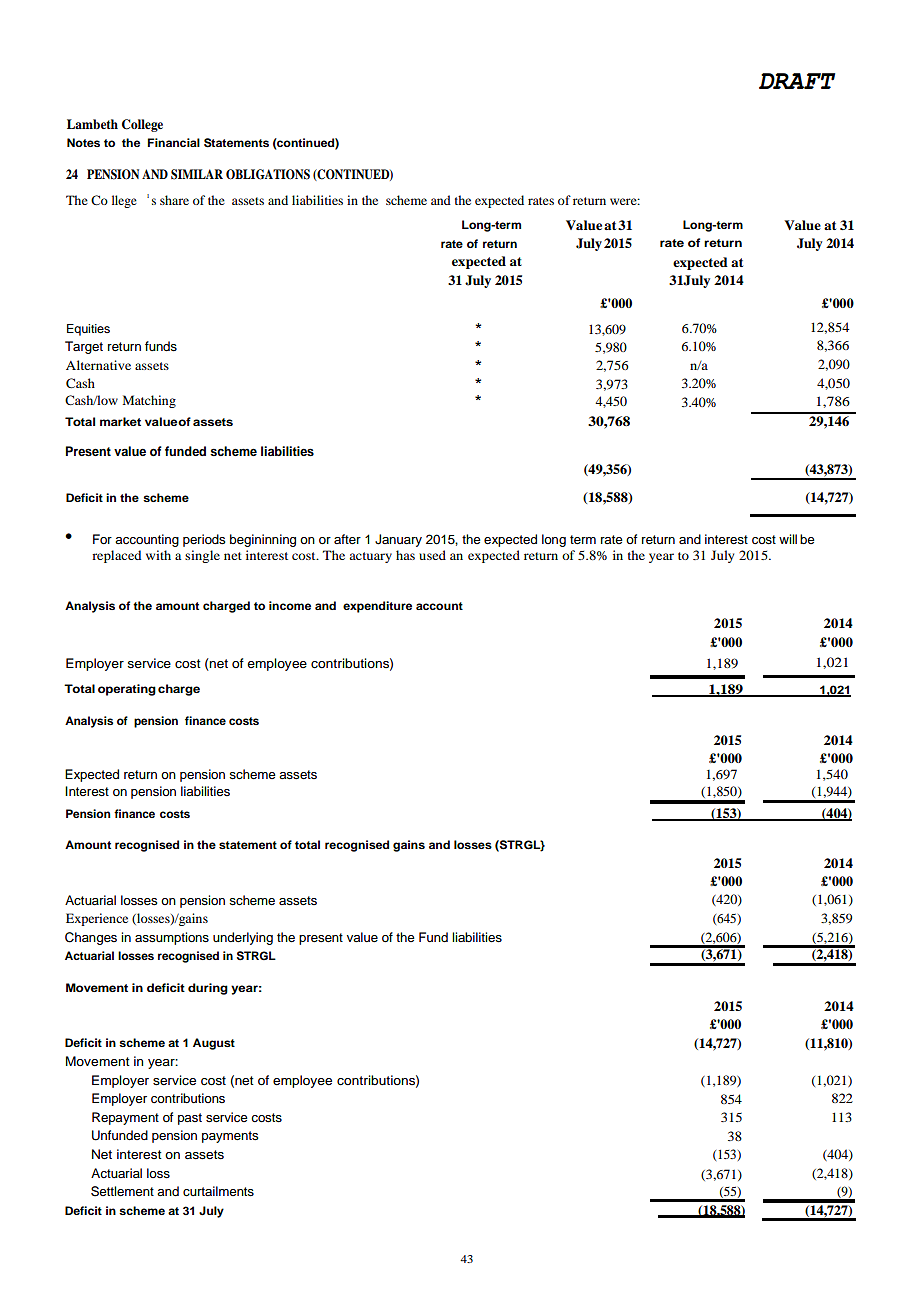 The width and height of the page is (924, 1308). I want to click on operating, so click(127, 690).
